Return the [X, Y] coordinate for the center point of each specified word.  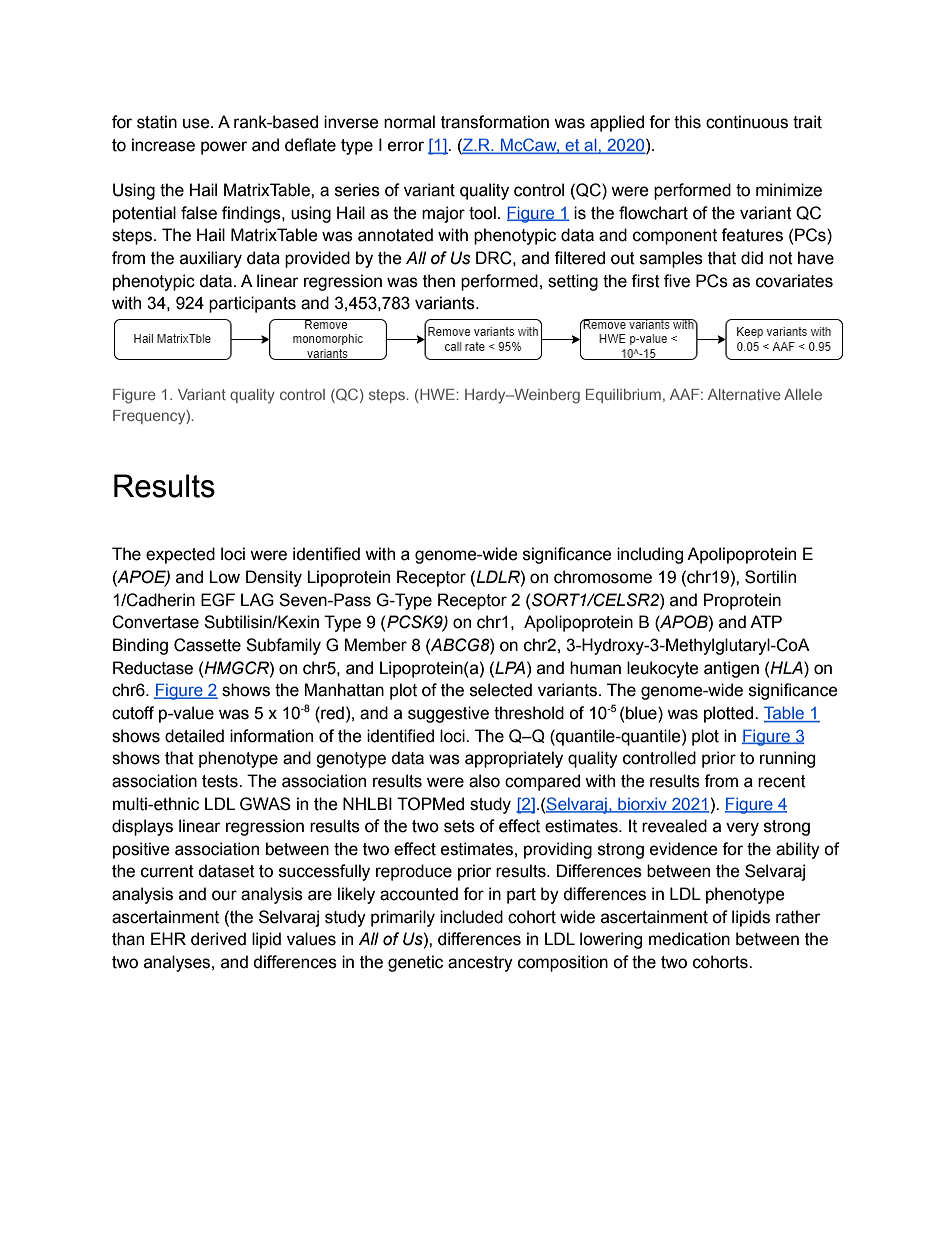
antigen [731, 669]
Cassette [207, 645]
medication [689, 939]
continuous [747, 122]
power [224, 148]
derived [218, 939]
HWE [437, 396]
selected [501, 690]
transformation [495, 122]
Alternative [744, 394]
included [471, 917]
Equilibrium [623, 396]
